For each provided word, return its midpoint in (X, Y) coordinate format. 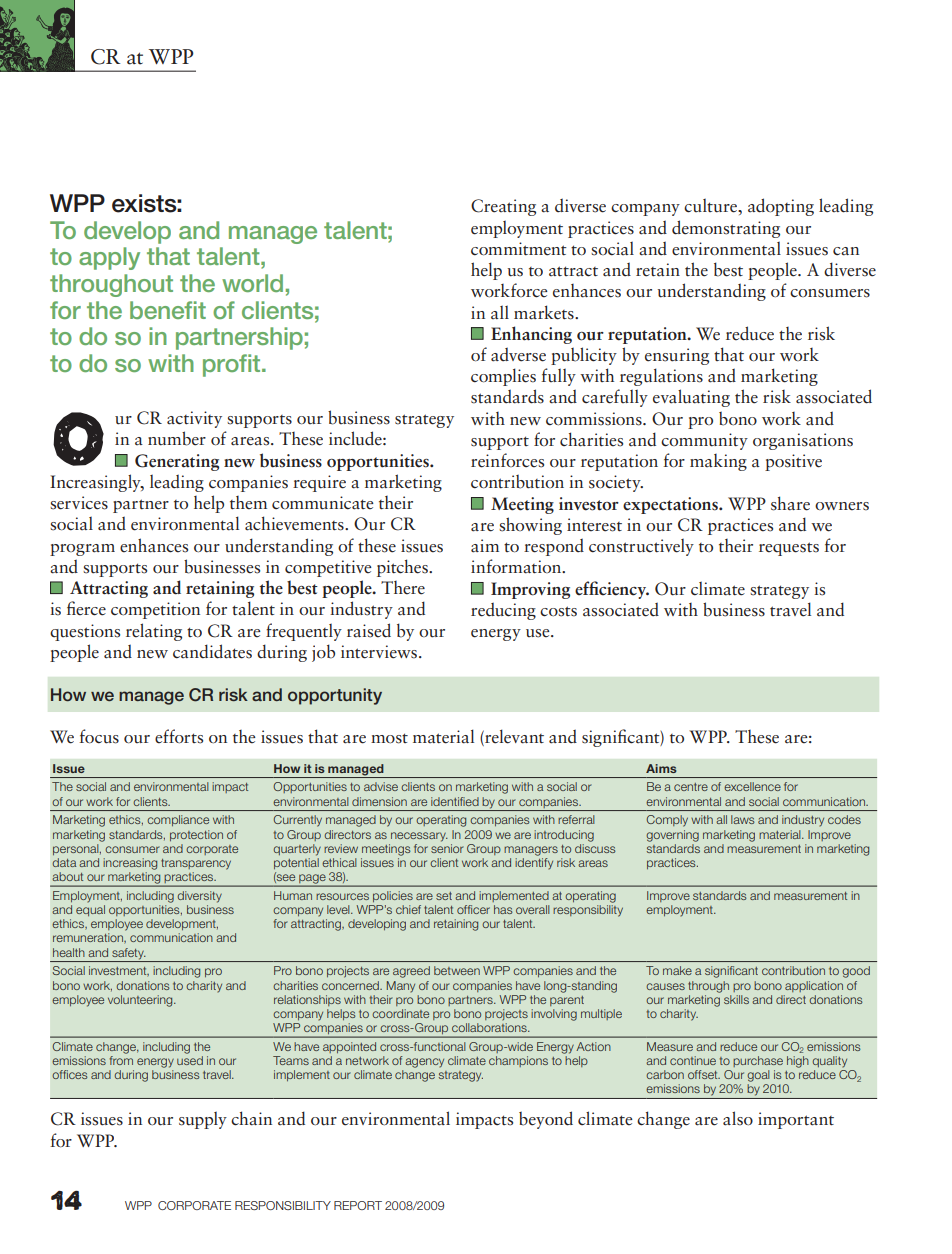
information (517, 566)
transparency (196, 864)
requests (789, 549)
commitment (519, 249)
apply (109, 258)
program (82, 550)
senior (447, 847)
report (358, 1205)
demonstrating (726, 229)
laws (742, 819)
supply (203, 1120)
